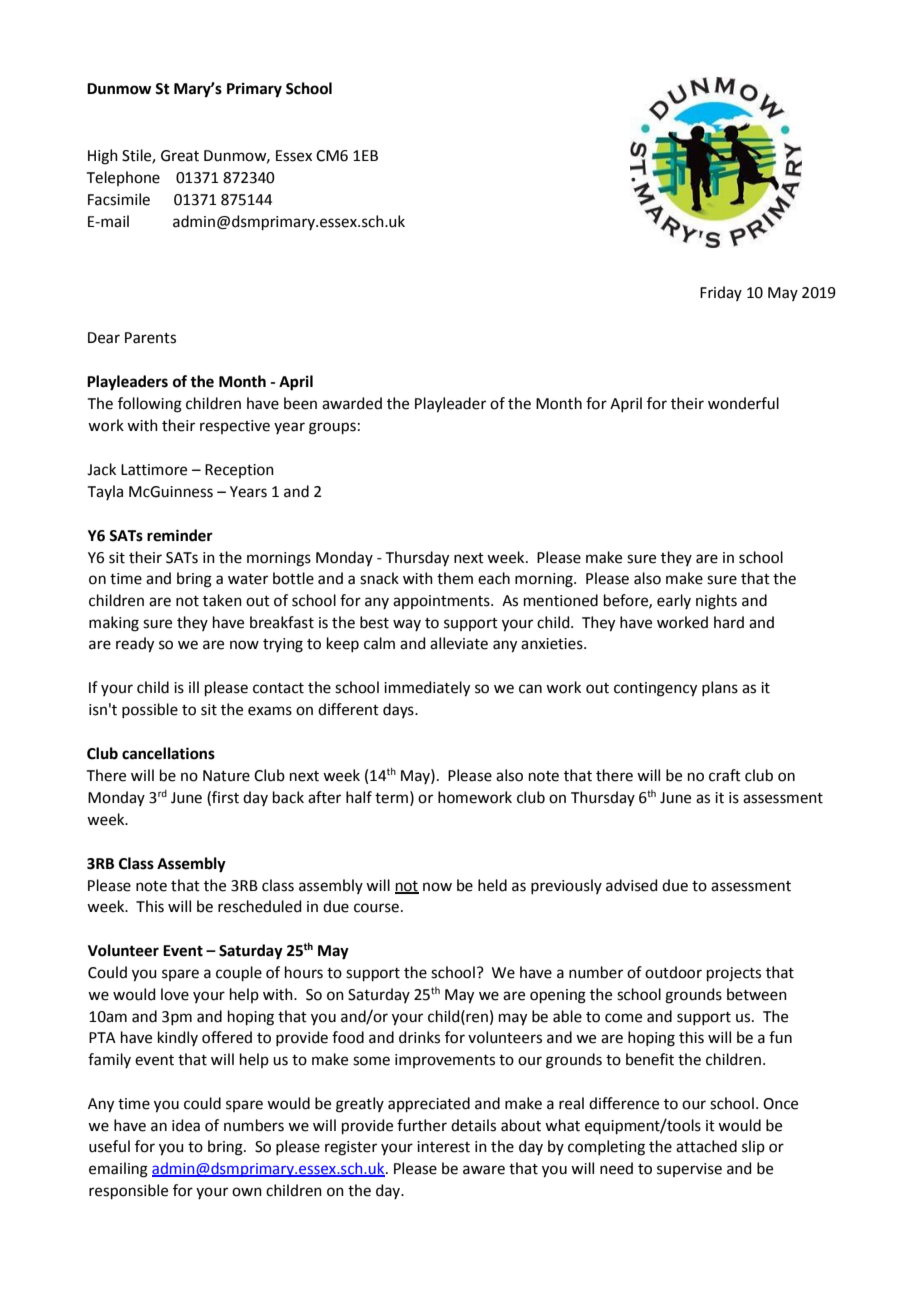 The width and height of the screenshot is (924, 1308). I want to click on held, so click(492, 885).
